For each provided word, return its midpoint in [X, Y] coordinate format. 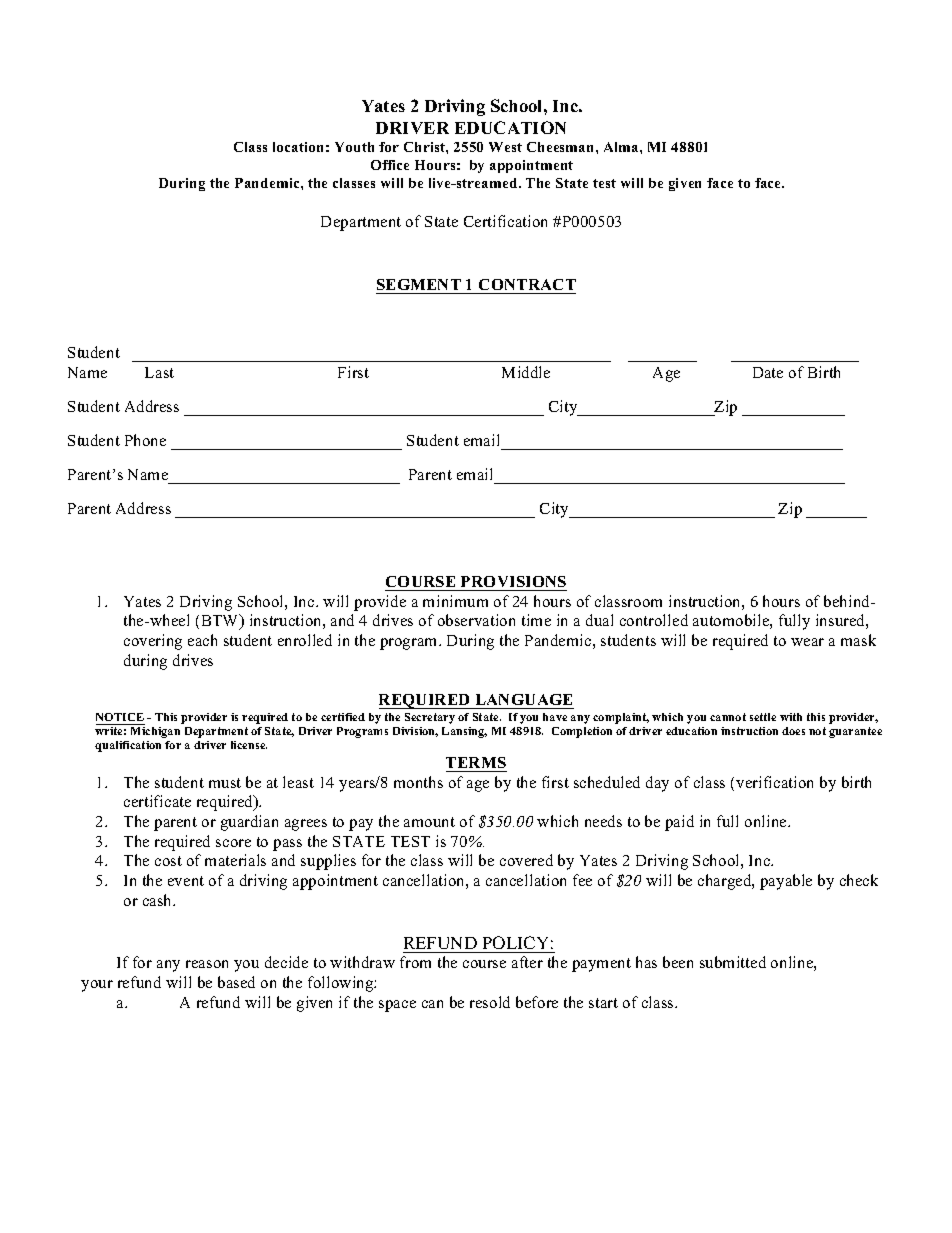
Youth [354, 147]
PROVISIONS [513, 581]
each [202, 640]
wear [807, 642]
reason [207, 964]
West [505, 147]
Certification [505, 221]
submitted [733, 962]
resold [490, 1002]
